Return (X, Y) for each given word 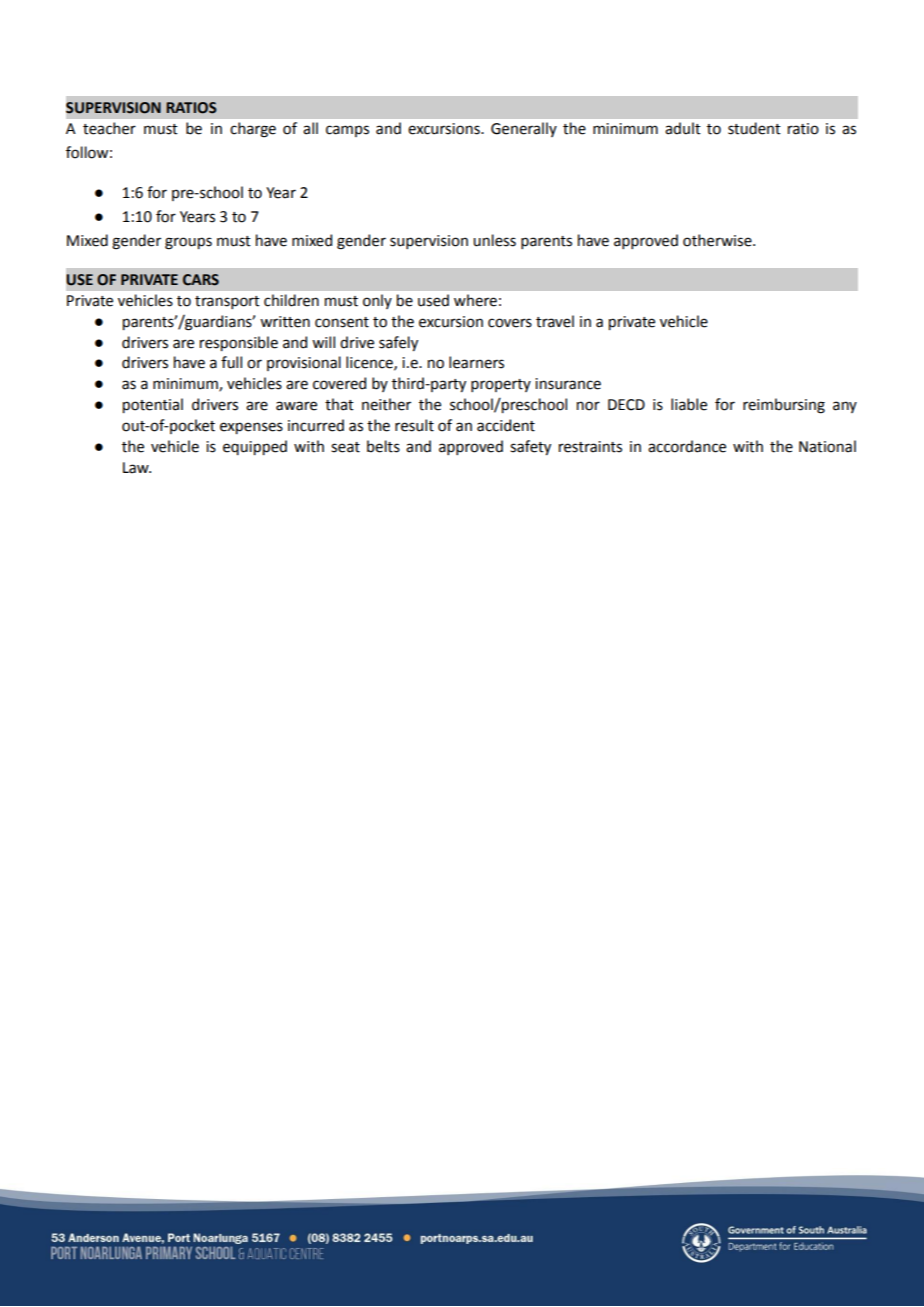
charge (253, 130)
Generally (524, 129)
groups (188, 243)
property (501, 385)
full (231, 362)
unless (494, 240)
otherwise (718, 240)
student (754, 128)
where (475, 300)
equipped (255, 447)
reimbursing (784, 406)
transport (227, 302)
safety (530, 447)
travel (555, 321)
